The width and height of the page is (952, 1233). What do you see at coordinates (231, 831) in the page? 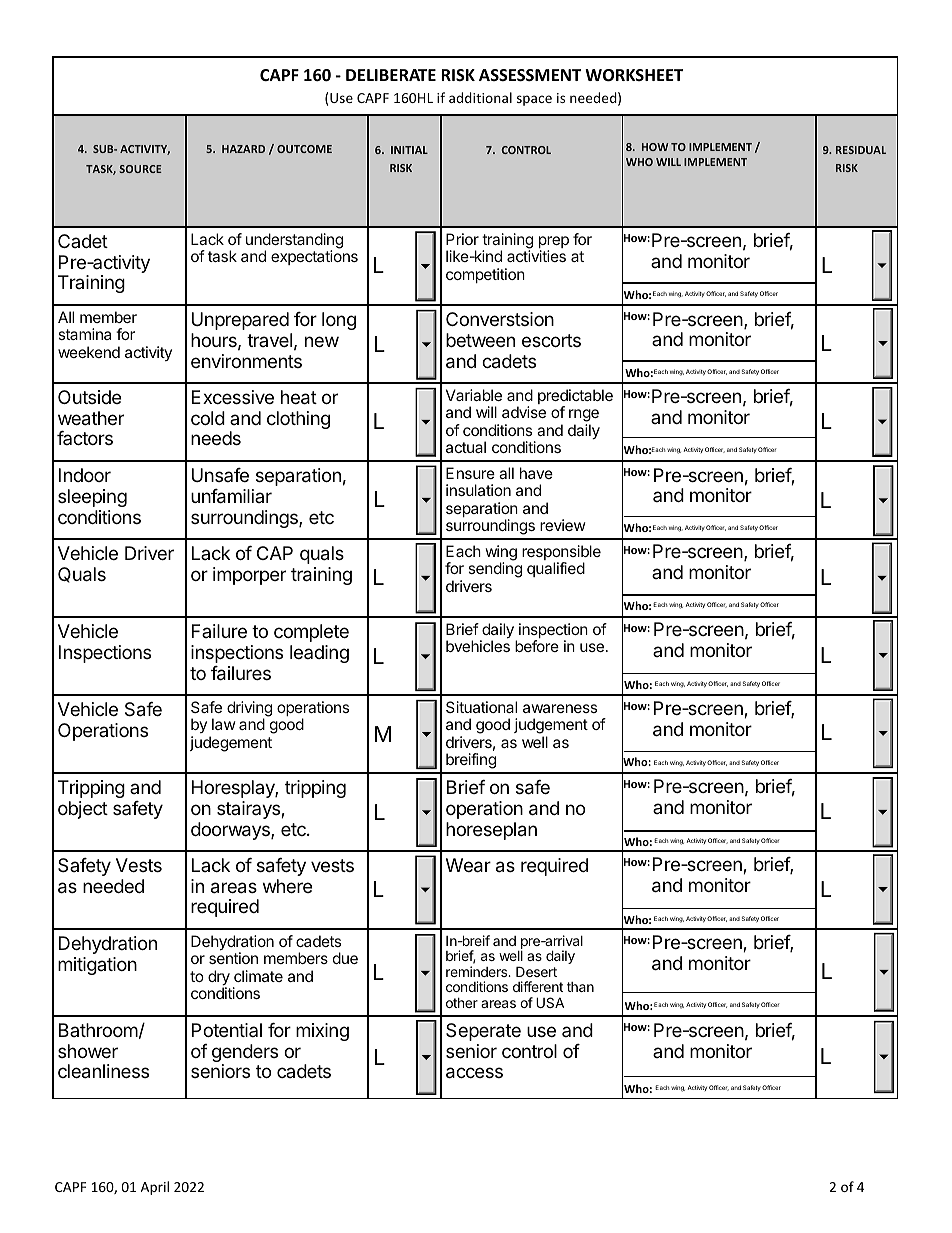
I see `doorways` at bounding box center [231, 831].
